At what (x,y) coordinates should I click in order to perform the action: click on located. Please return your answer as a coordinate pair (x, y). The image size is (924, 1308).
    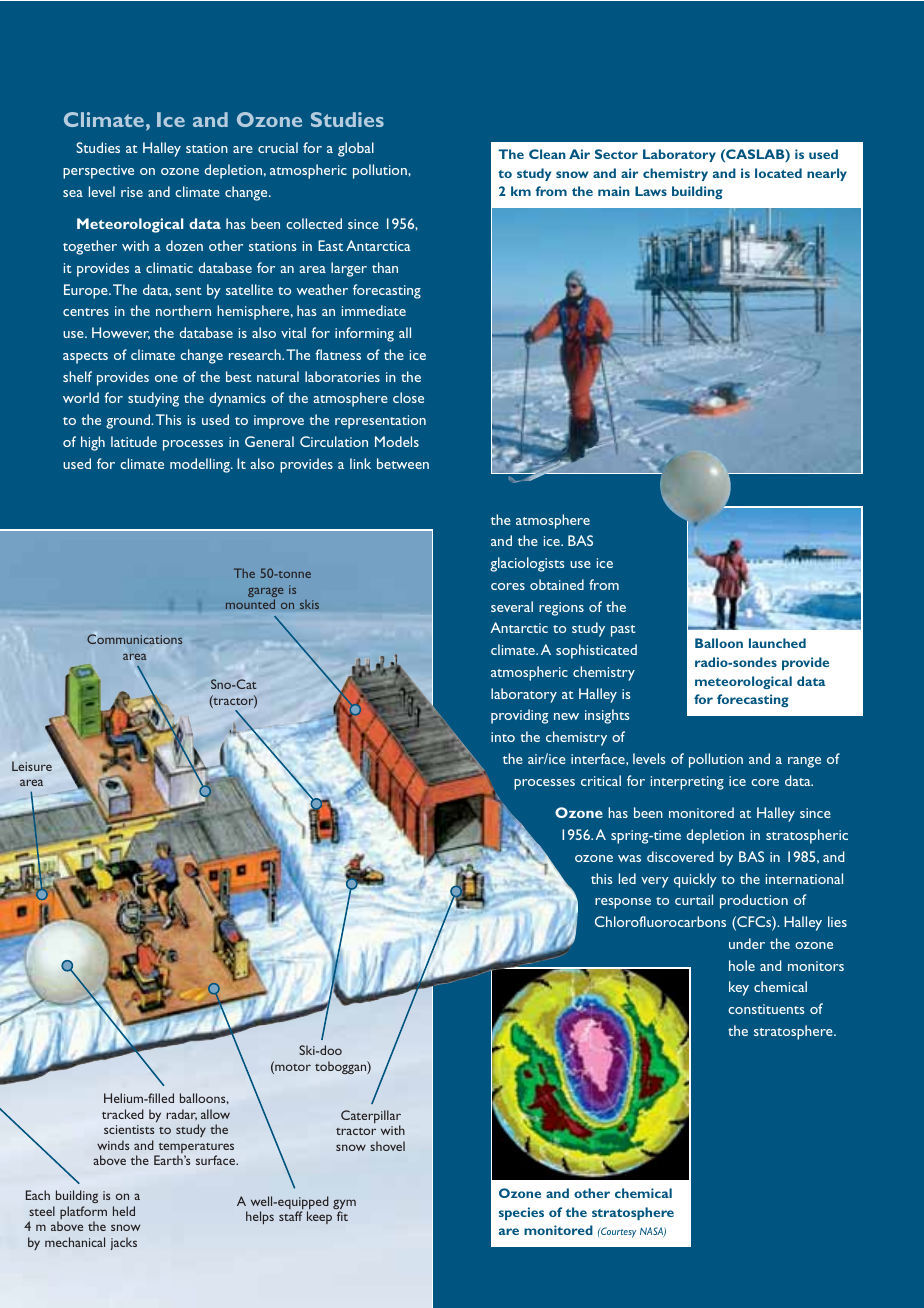
    Looking at the image, I should click on (778, 173).
